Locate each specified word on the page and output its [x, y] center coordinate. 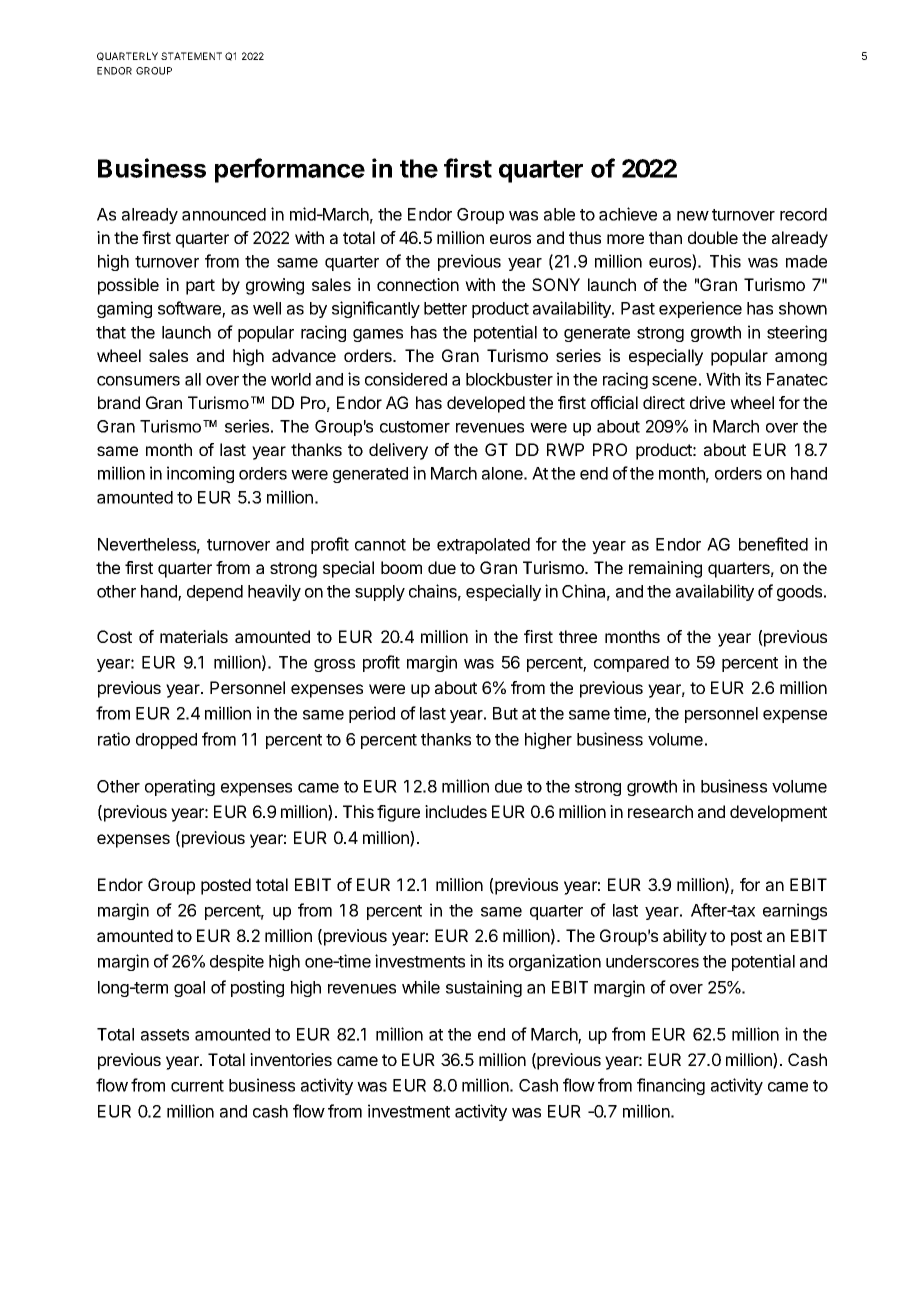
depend [215, 593]
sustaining [484, 988]
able [559, 214]
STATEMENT [191, 56]
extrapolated [483, 546]
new [693, 216]
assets [165, 1035]
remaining [665, 569]
